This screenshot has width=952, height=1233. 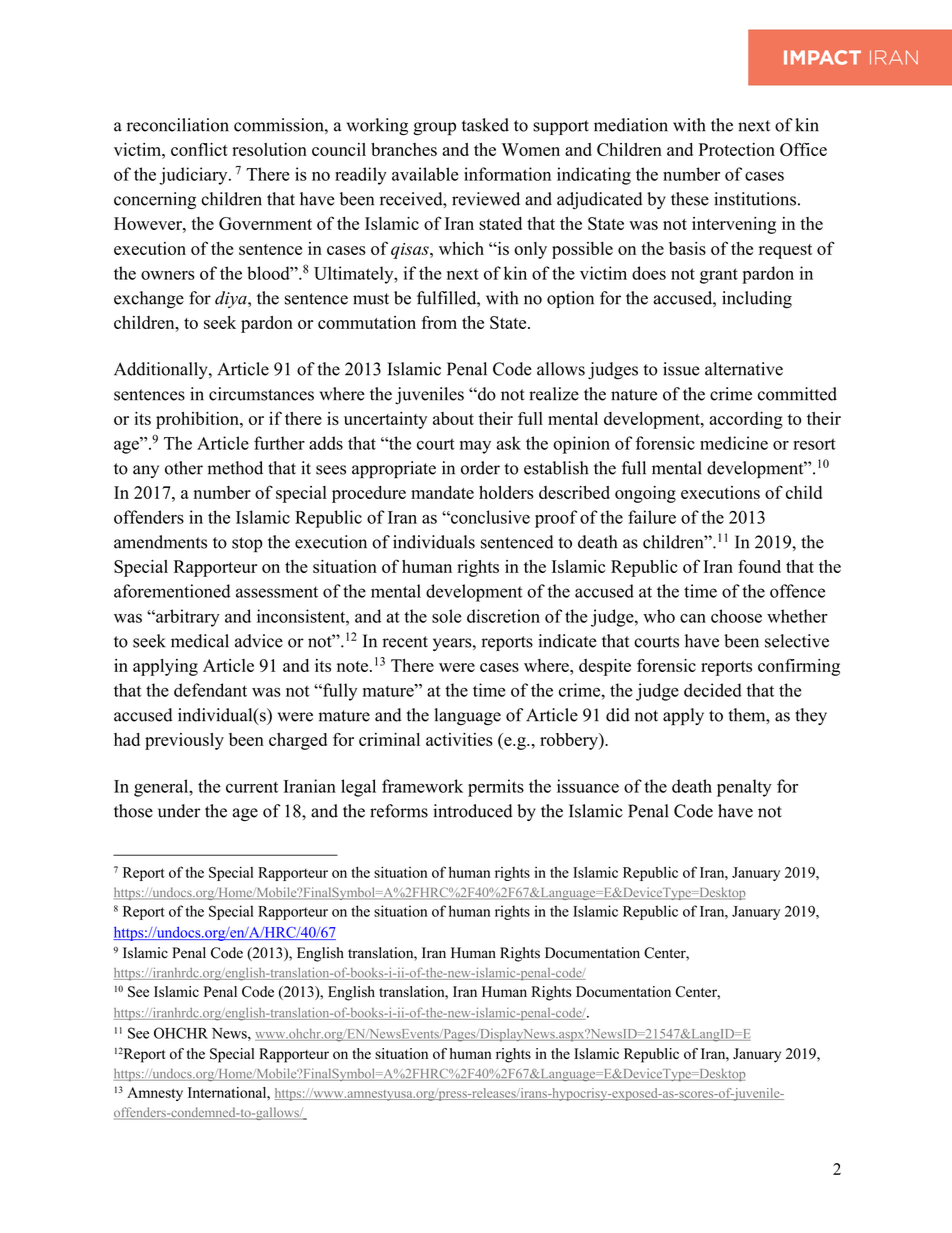 What do you see at coordinates (746, 420) in the screenshot?
I see `according` at bounding box center [746, 420].
